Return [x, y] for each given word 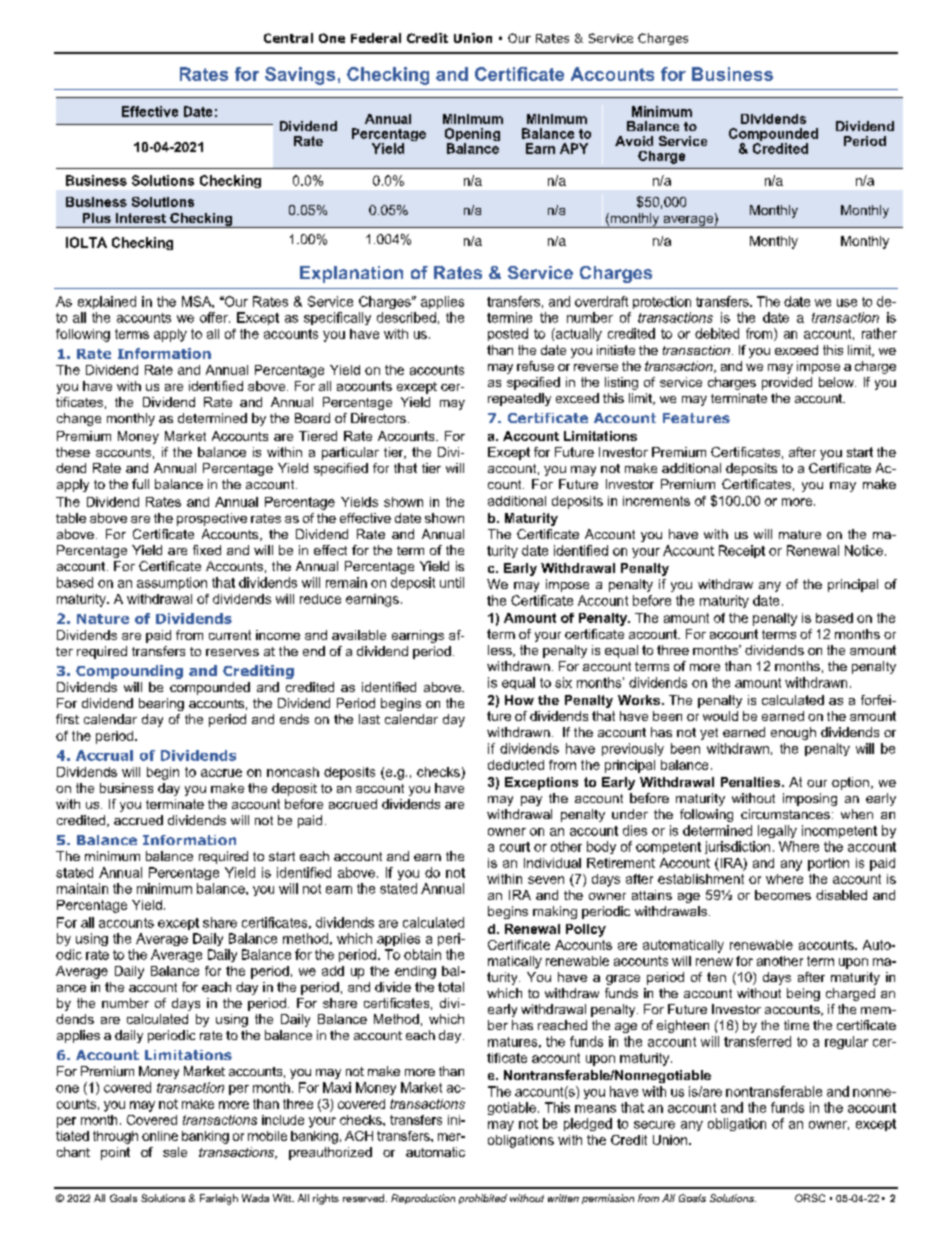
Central [288, 38]
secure [654, 1125]
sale [175, 1152]
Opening [472, 136]
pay [531, 801]
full [140, 484]
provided [787, 383]
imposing [810, 799]
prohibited [483, 1199]
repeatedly [519, 399]
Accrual [104, 755]
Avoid [634, 141]
